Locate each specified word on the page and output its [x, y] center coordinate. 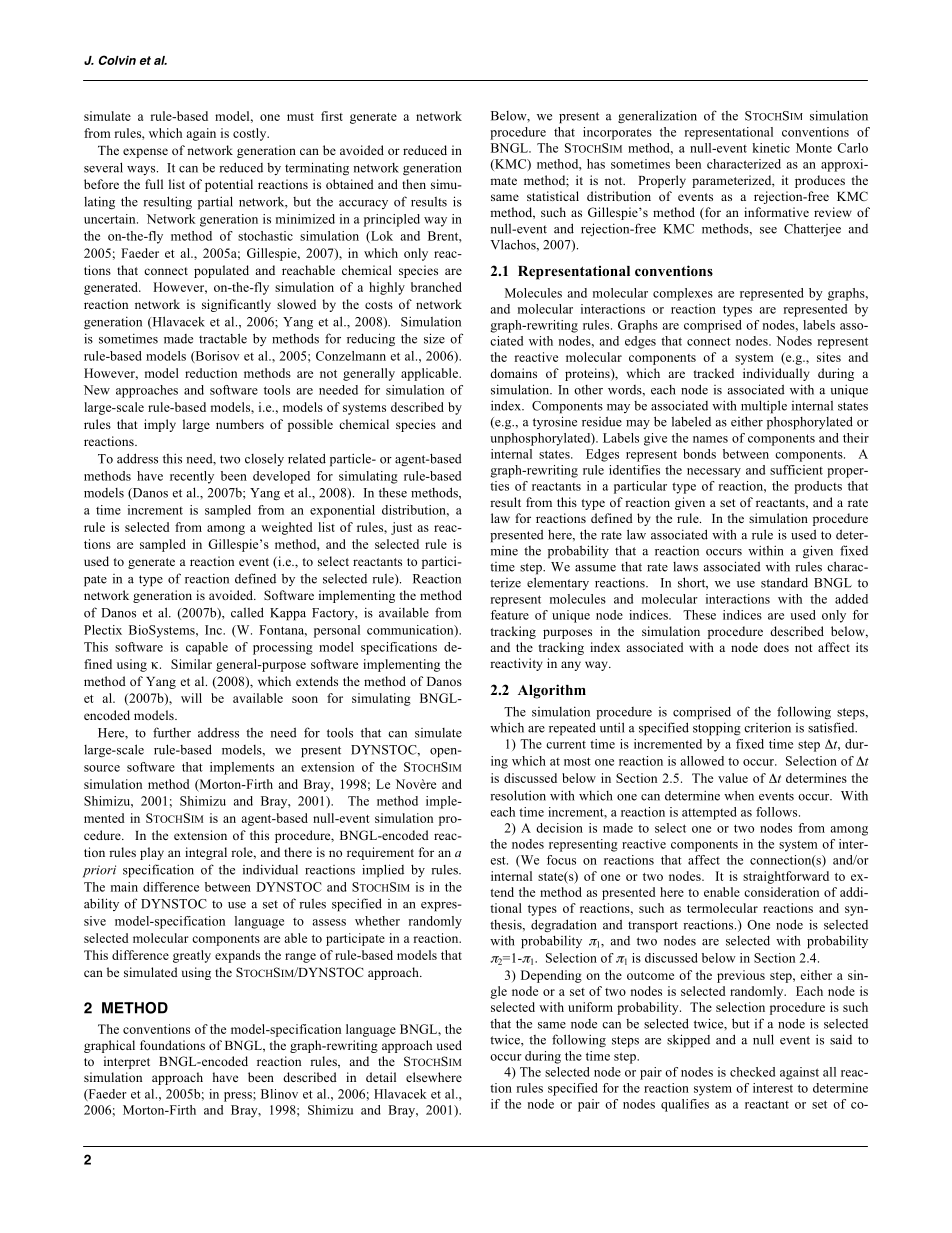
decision [559, 828]
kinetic [771, 148]
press [239, 1097]
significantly [236, 305]
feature [510, 615]
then [414, 184]
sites [829, 357]
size [434, 338]
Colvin [117, 60]
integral [206, 853]
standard [784, 582]
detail [381, 1077]
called [247, 612]
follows [778, 812]
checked [752, 1072]
